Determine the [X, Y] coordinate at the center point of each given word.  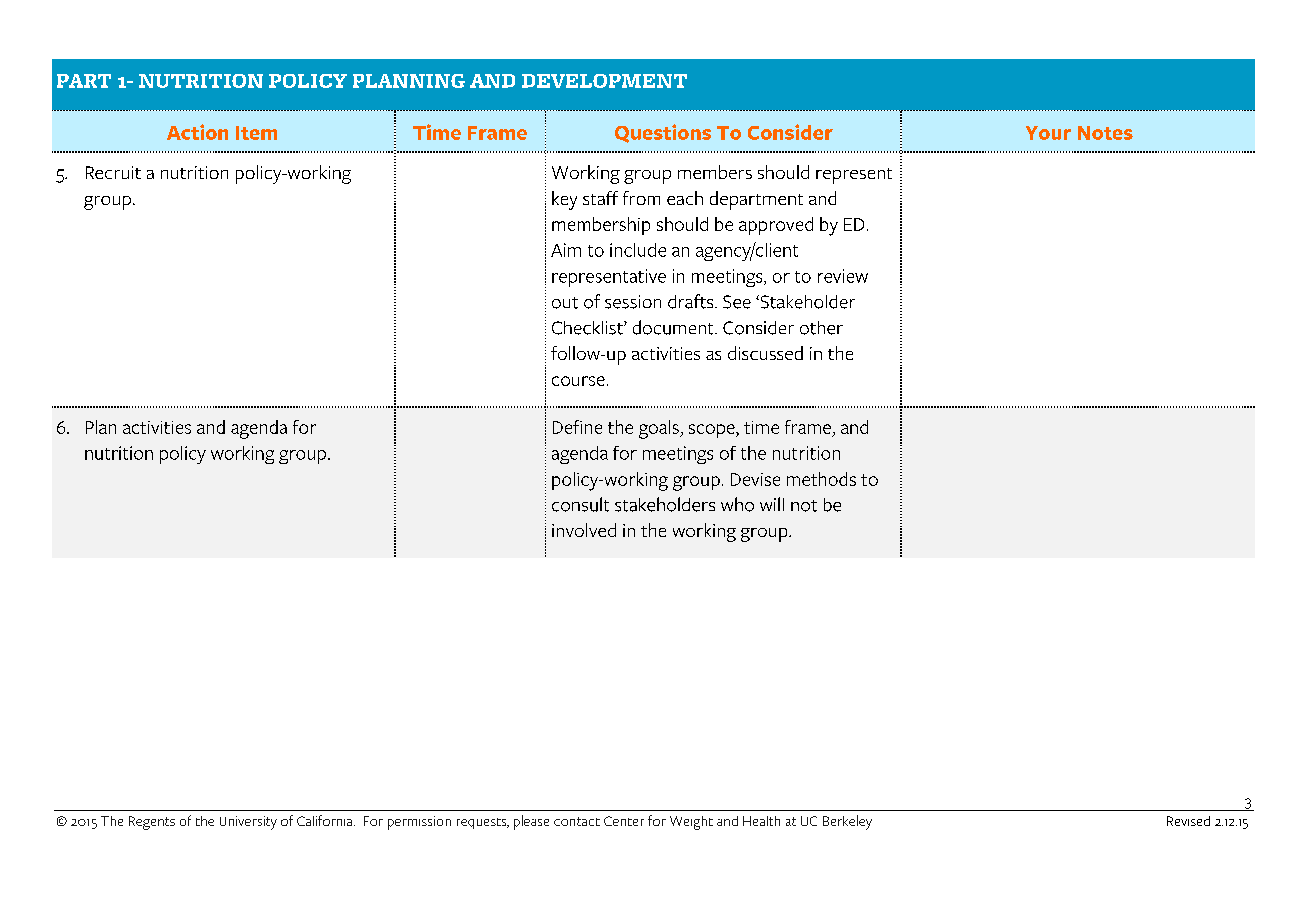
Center [624, 821]
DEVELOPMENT [604, 81]
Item [256, 133]
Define [577, 427]
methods [821, 479]
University [248, 823]
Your [1048, 133]
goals [660, 429]
